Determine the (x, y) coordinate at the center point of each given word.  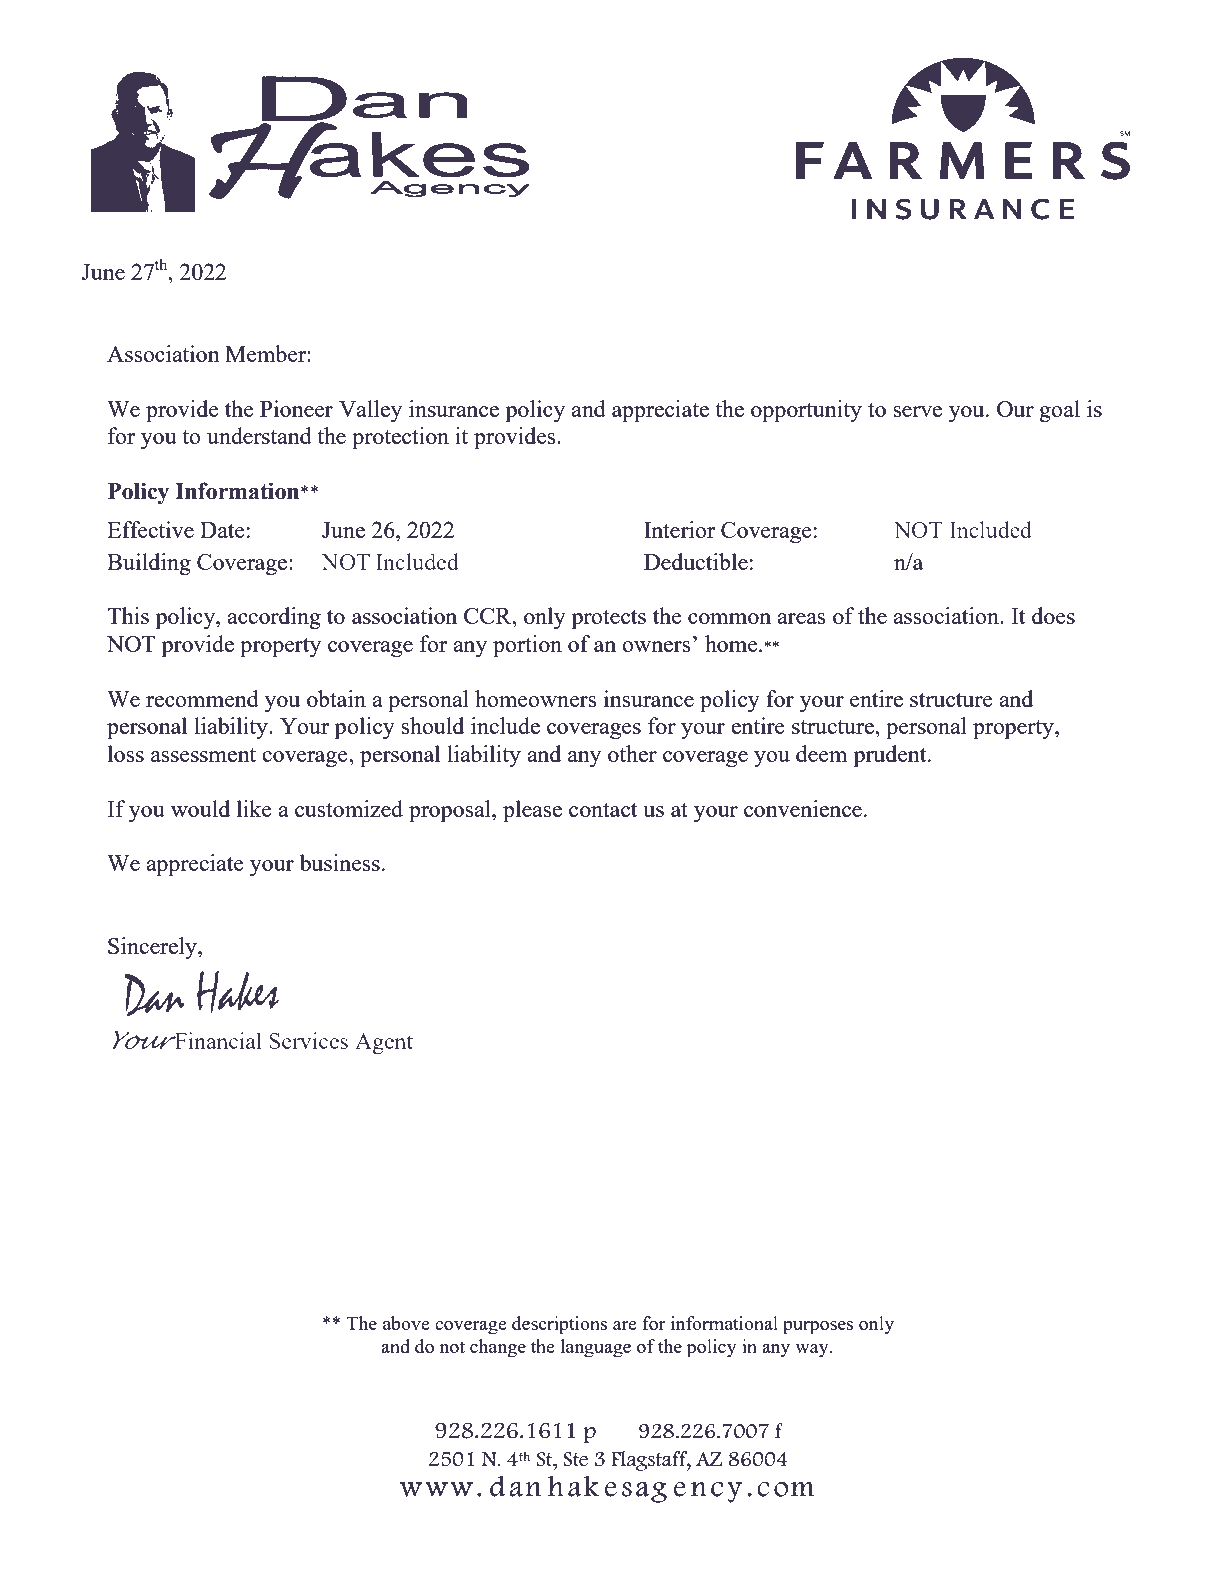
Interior (679, 529)
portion (527, 646)
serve (917, 411)
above (406, 1323)
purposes (818, 1328)
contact (603, 810)
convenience (803, 808)
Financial (216, 1040)
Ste (575, 1459)
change (498, 1348)
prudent (891, 756)
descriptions (559, 1325)
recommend (202, 698)
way (813, 1351)
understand (259, 435)
